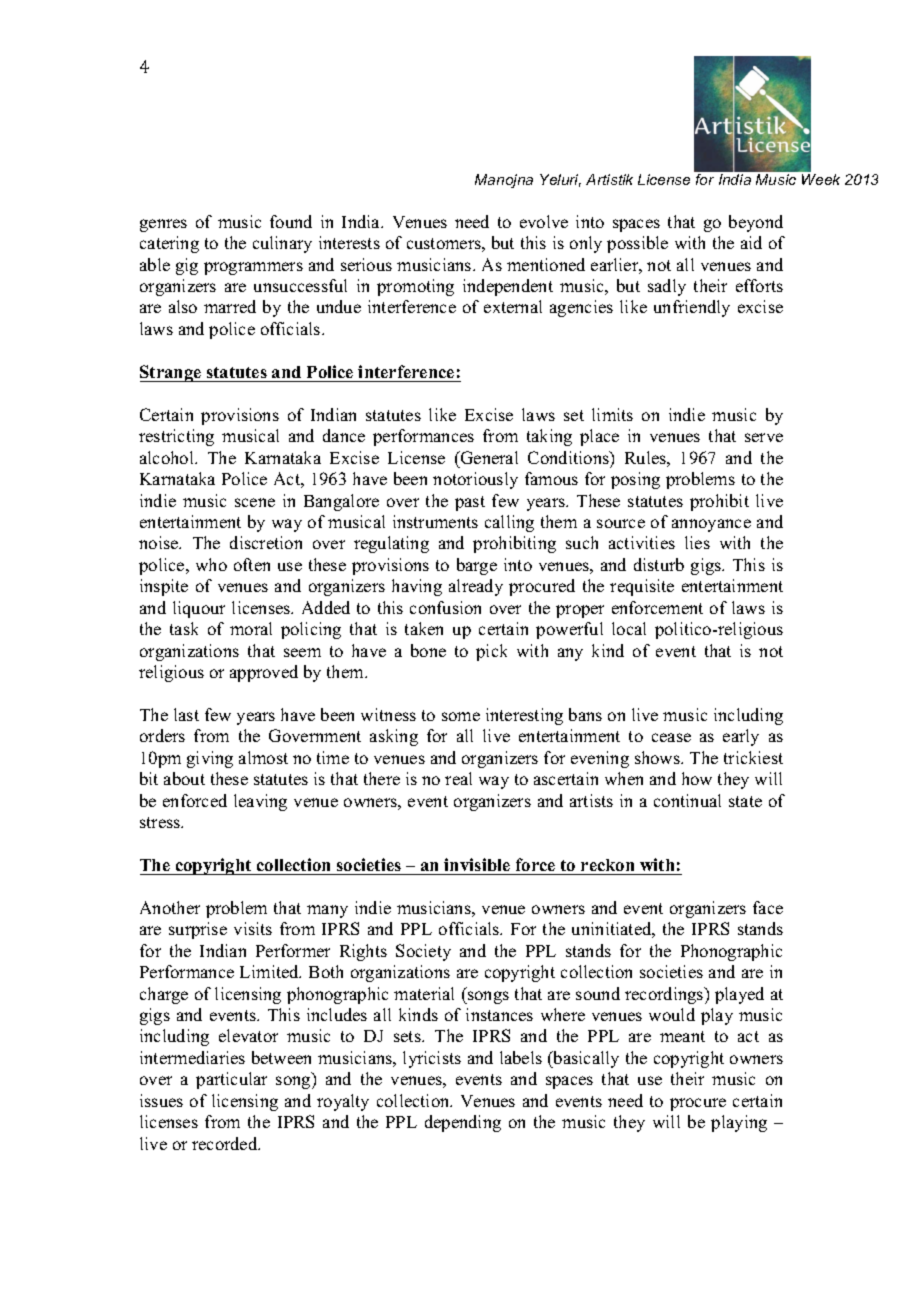 The width and height of the document is (924, 1308). What do you see at coordinates (463, 1123) in the document?
I see `depending` at bounding box center [463, 1123].
